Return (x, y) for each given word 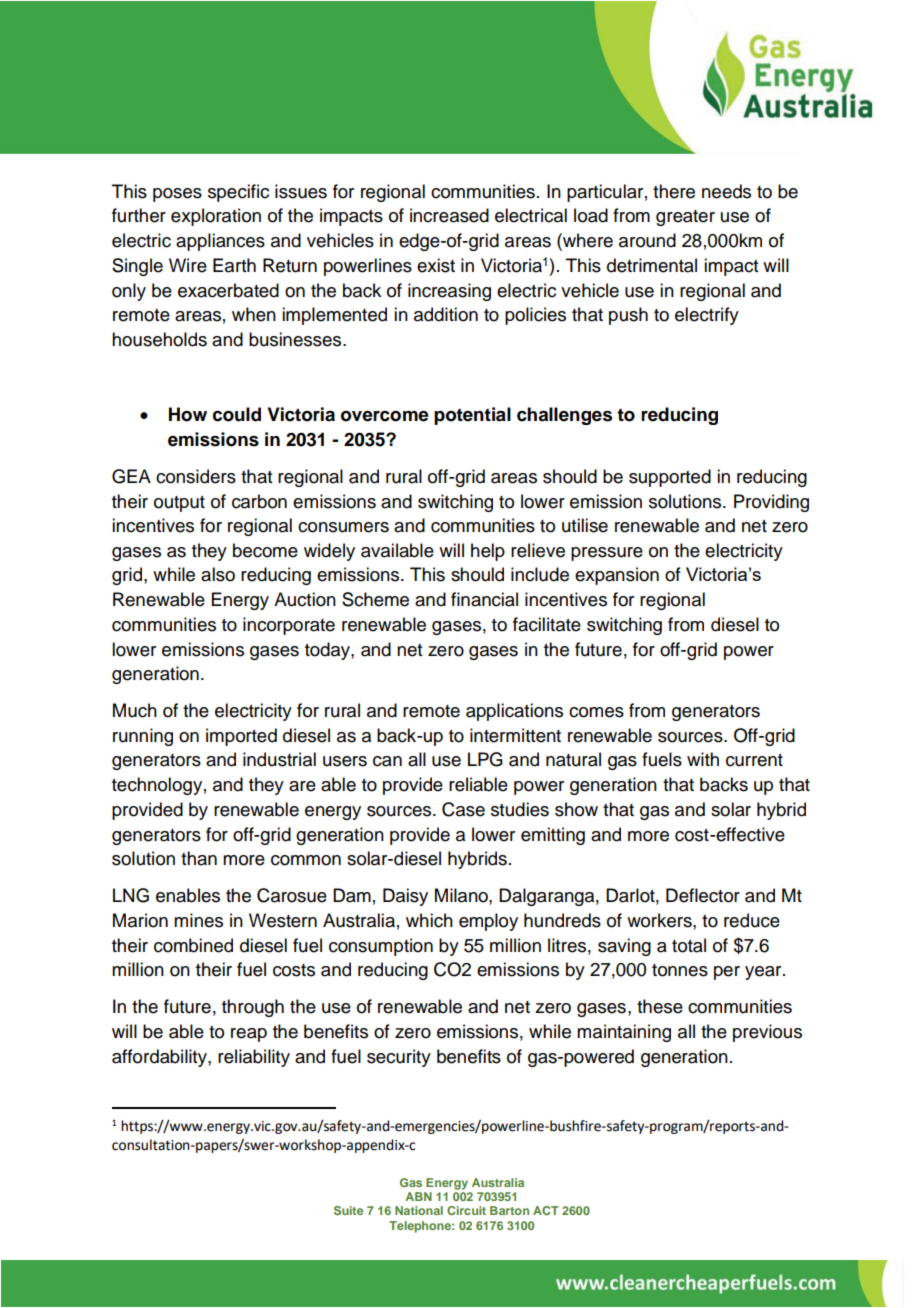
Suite (348, 1210)
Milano (462, 895)
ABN (418, 1196)
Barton (509, 1210)
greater (685, 218)
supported (670, 478)
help (488, 552)
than (199, 858)
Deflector (703, 895)
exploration (216, 217)
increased (449, 215)
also (218, 574)
